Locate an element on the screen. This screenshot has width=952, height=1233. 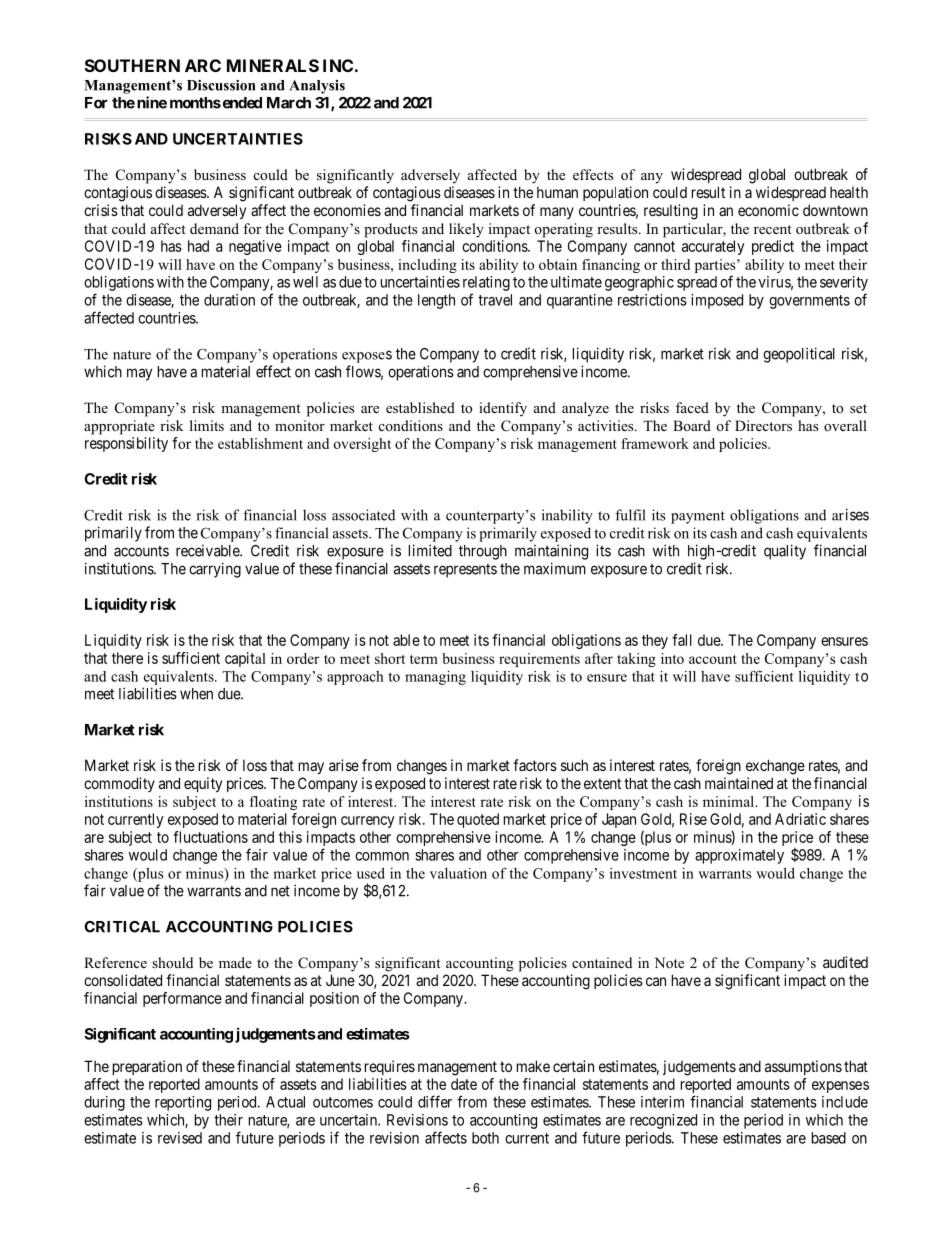
quality is located at coordinates (785, 552).
